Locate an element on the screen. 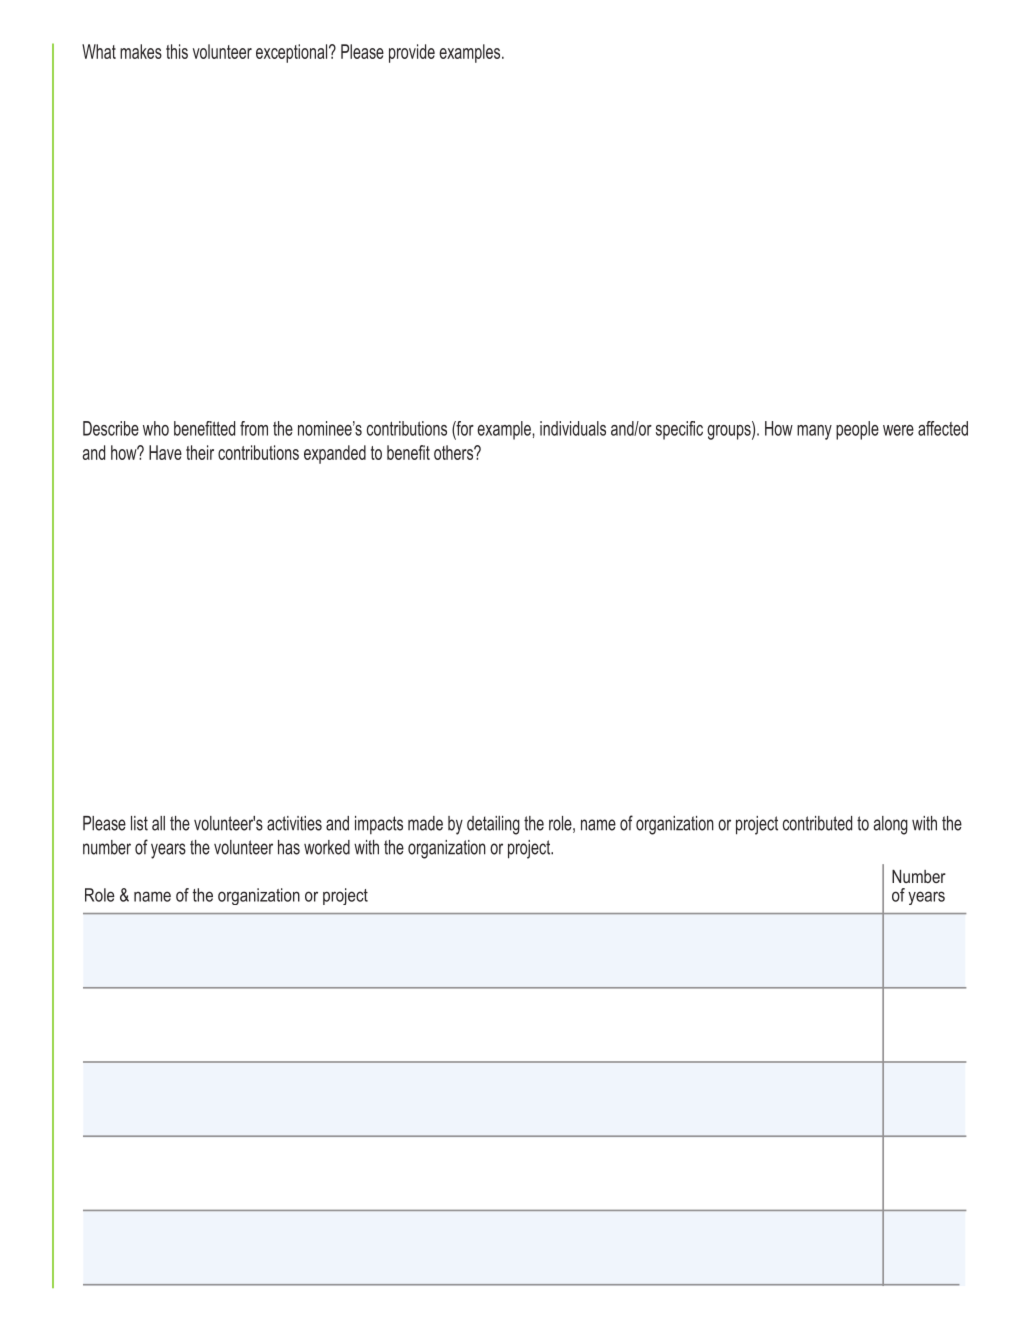 The image size is (1028, 1330). all is located at coordinates (158, 823).
